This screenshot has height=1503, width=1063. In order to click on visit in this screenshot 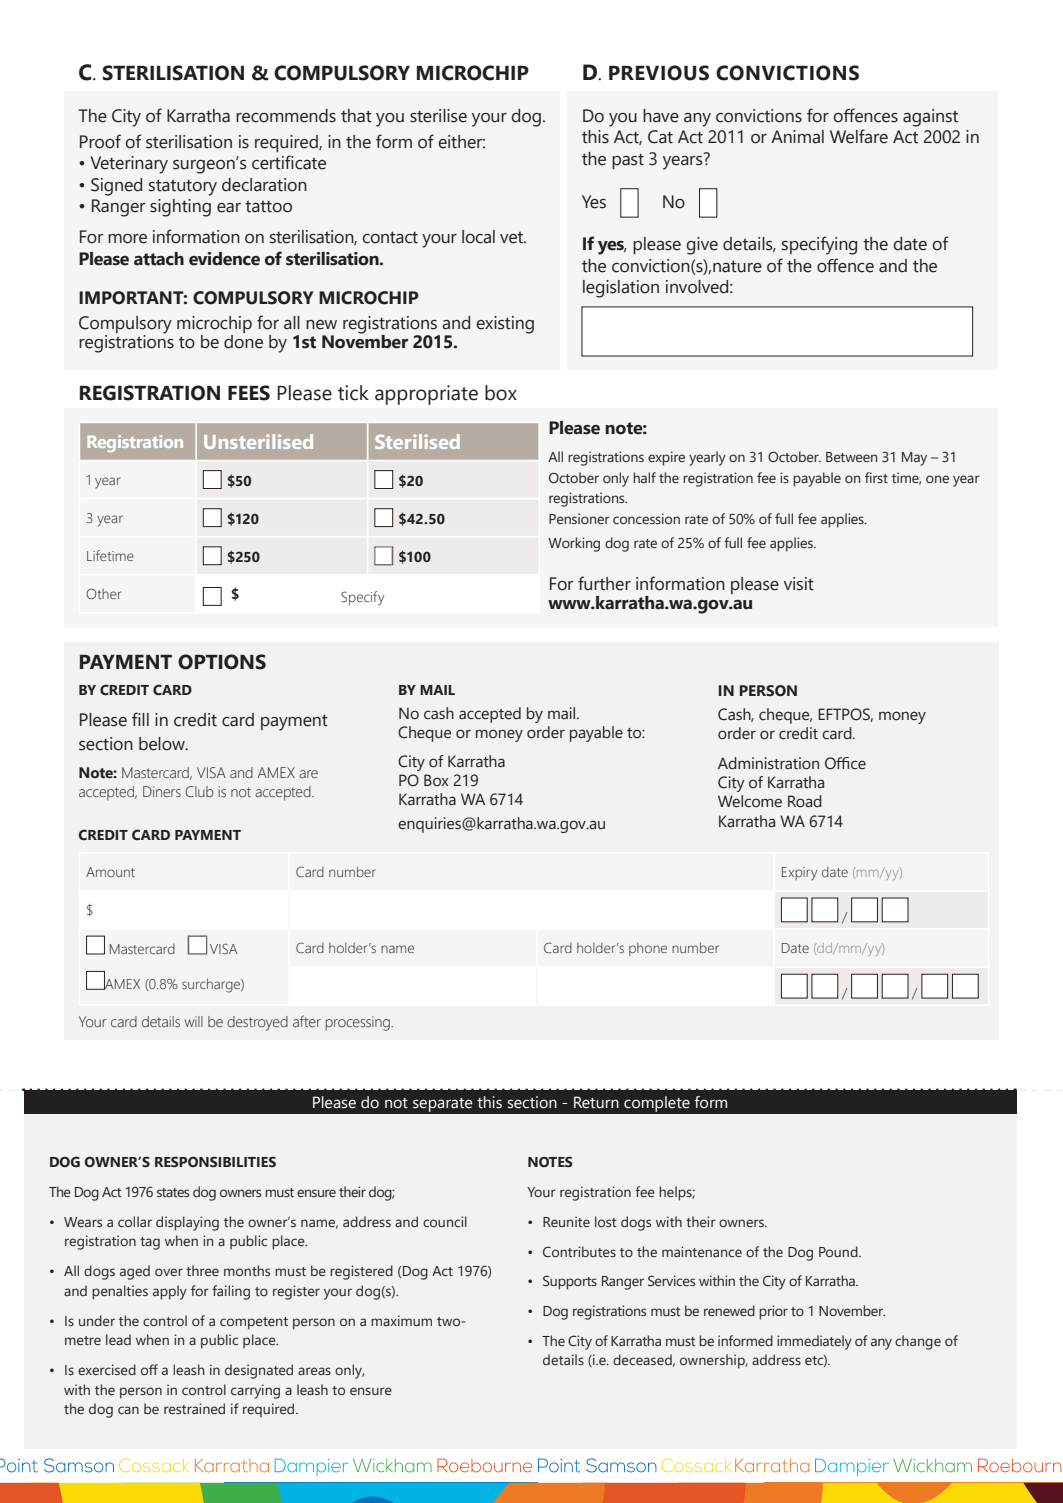, I will do `click(799, 584)`.
